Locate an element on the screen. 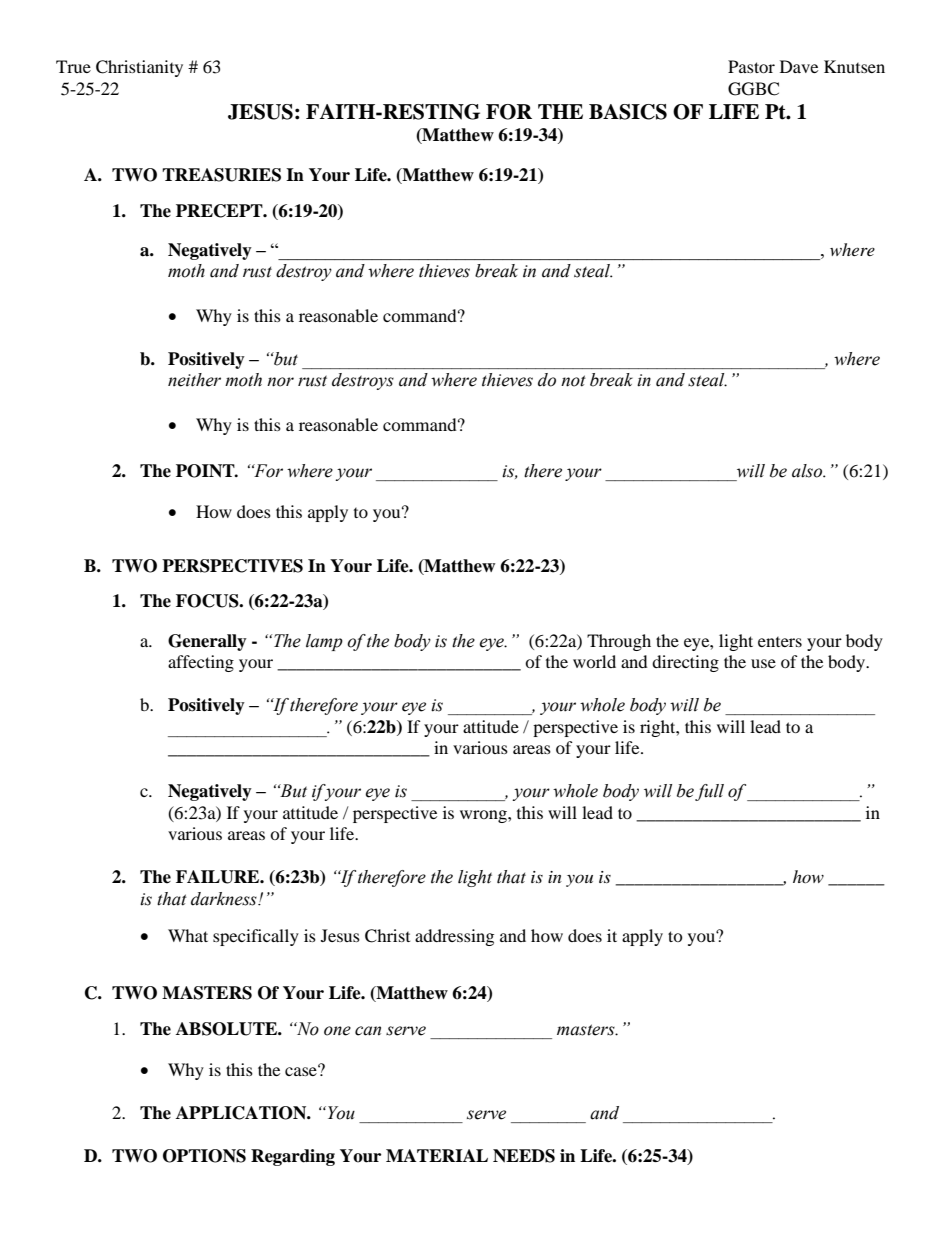  MATERIAL is located at coordinates (437, 1155).
